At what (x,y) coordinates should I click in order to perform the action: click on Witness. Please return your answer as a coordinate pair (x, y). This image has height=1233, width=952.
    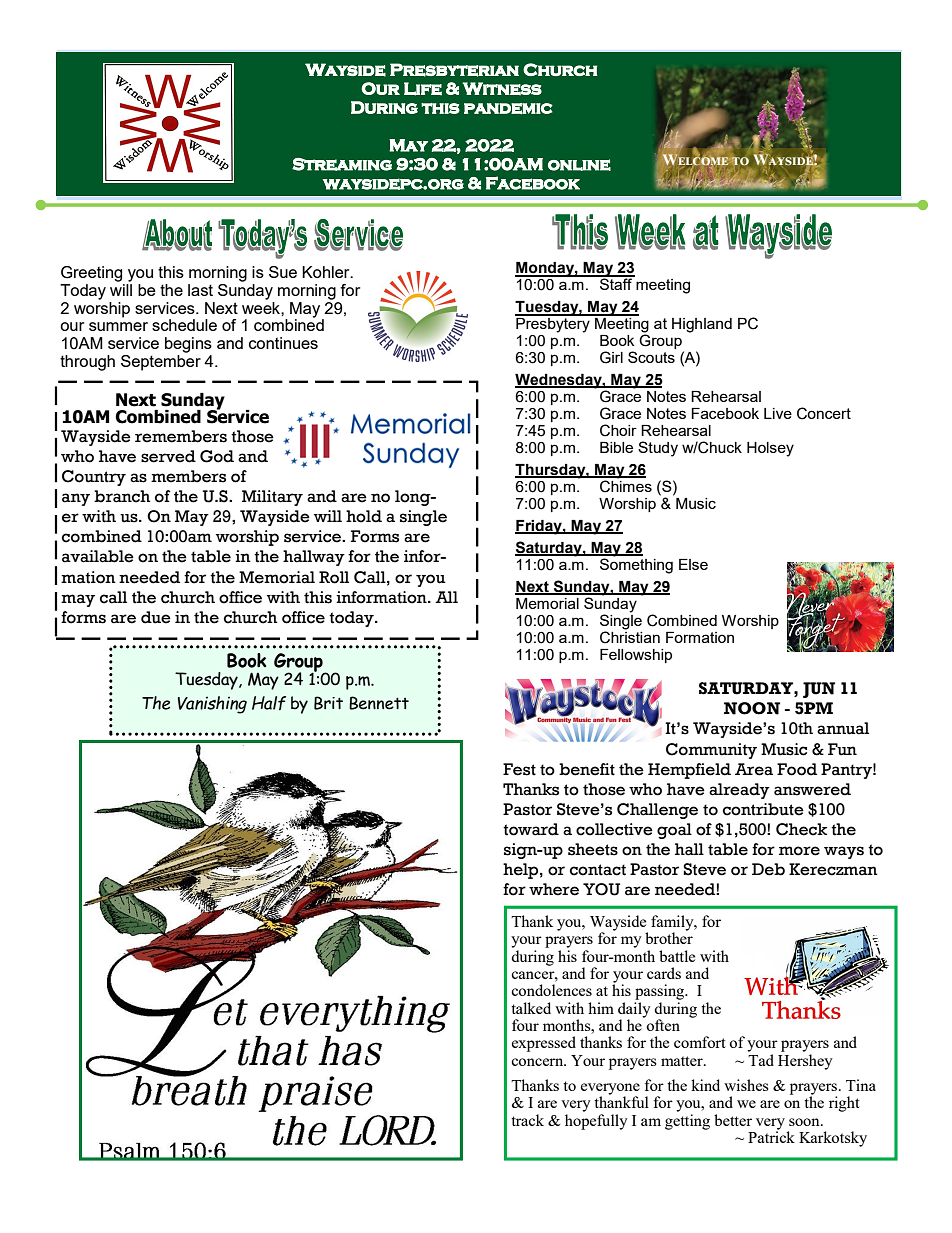
    Looking at the image, I should click on (502, 88).
